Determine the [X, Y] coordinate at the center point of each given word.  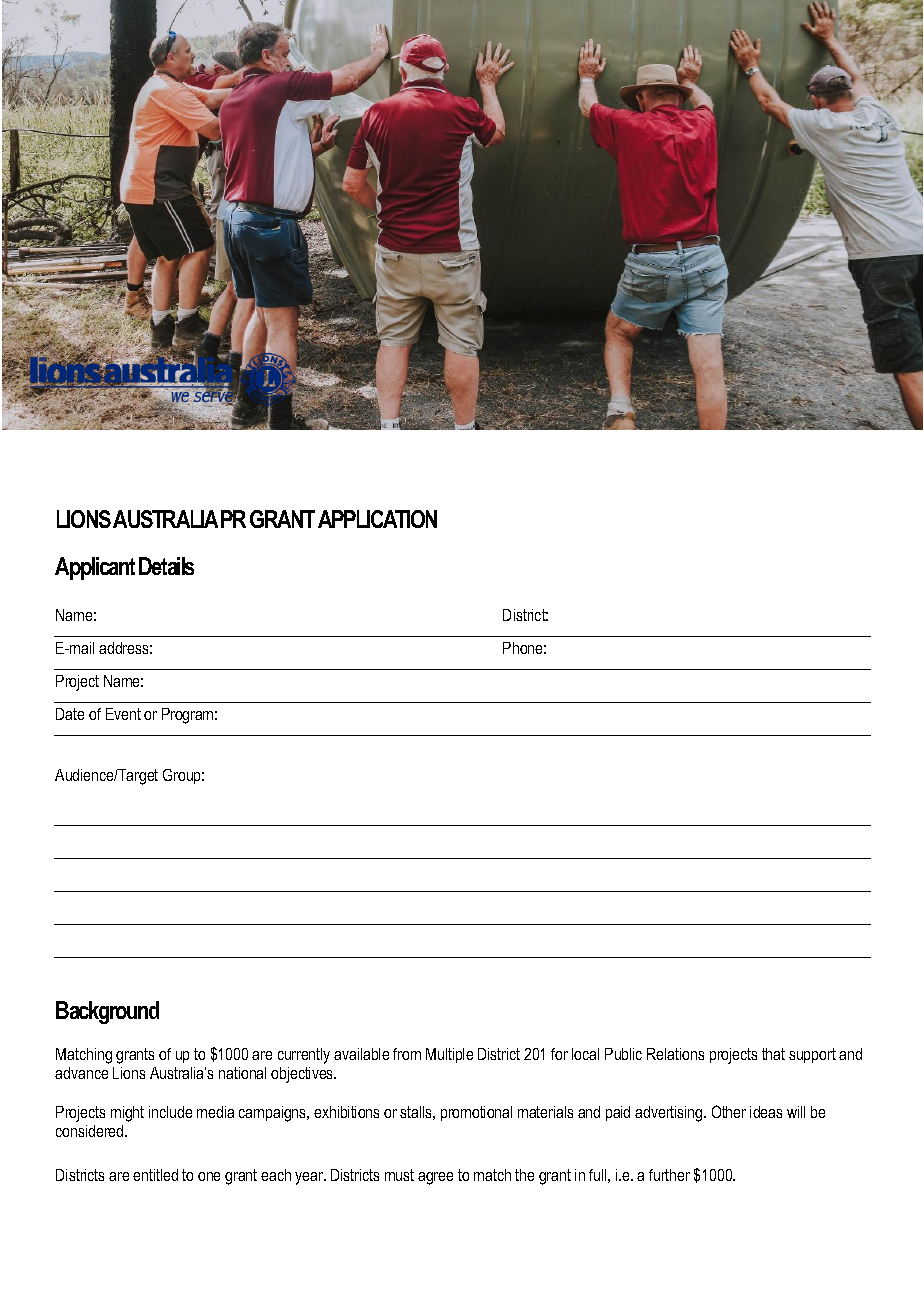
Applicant [95, 568]
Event [123, 714]
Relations [675, 1054]
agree [435, 1178]
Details [166, 566]
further [669, 1175]
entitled [155, 1175]
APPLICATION [377, 519]
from [407, 1054]
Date [70, 714]
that [773, 1054]
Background [107, 1012]
